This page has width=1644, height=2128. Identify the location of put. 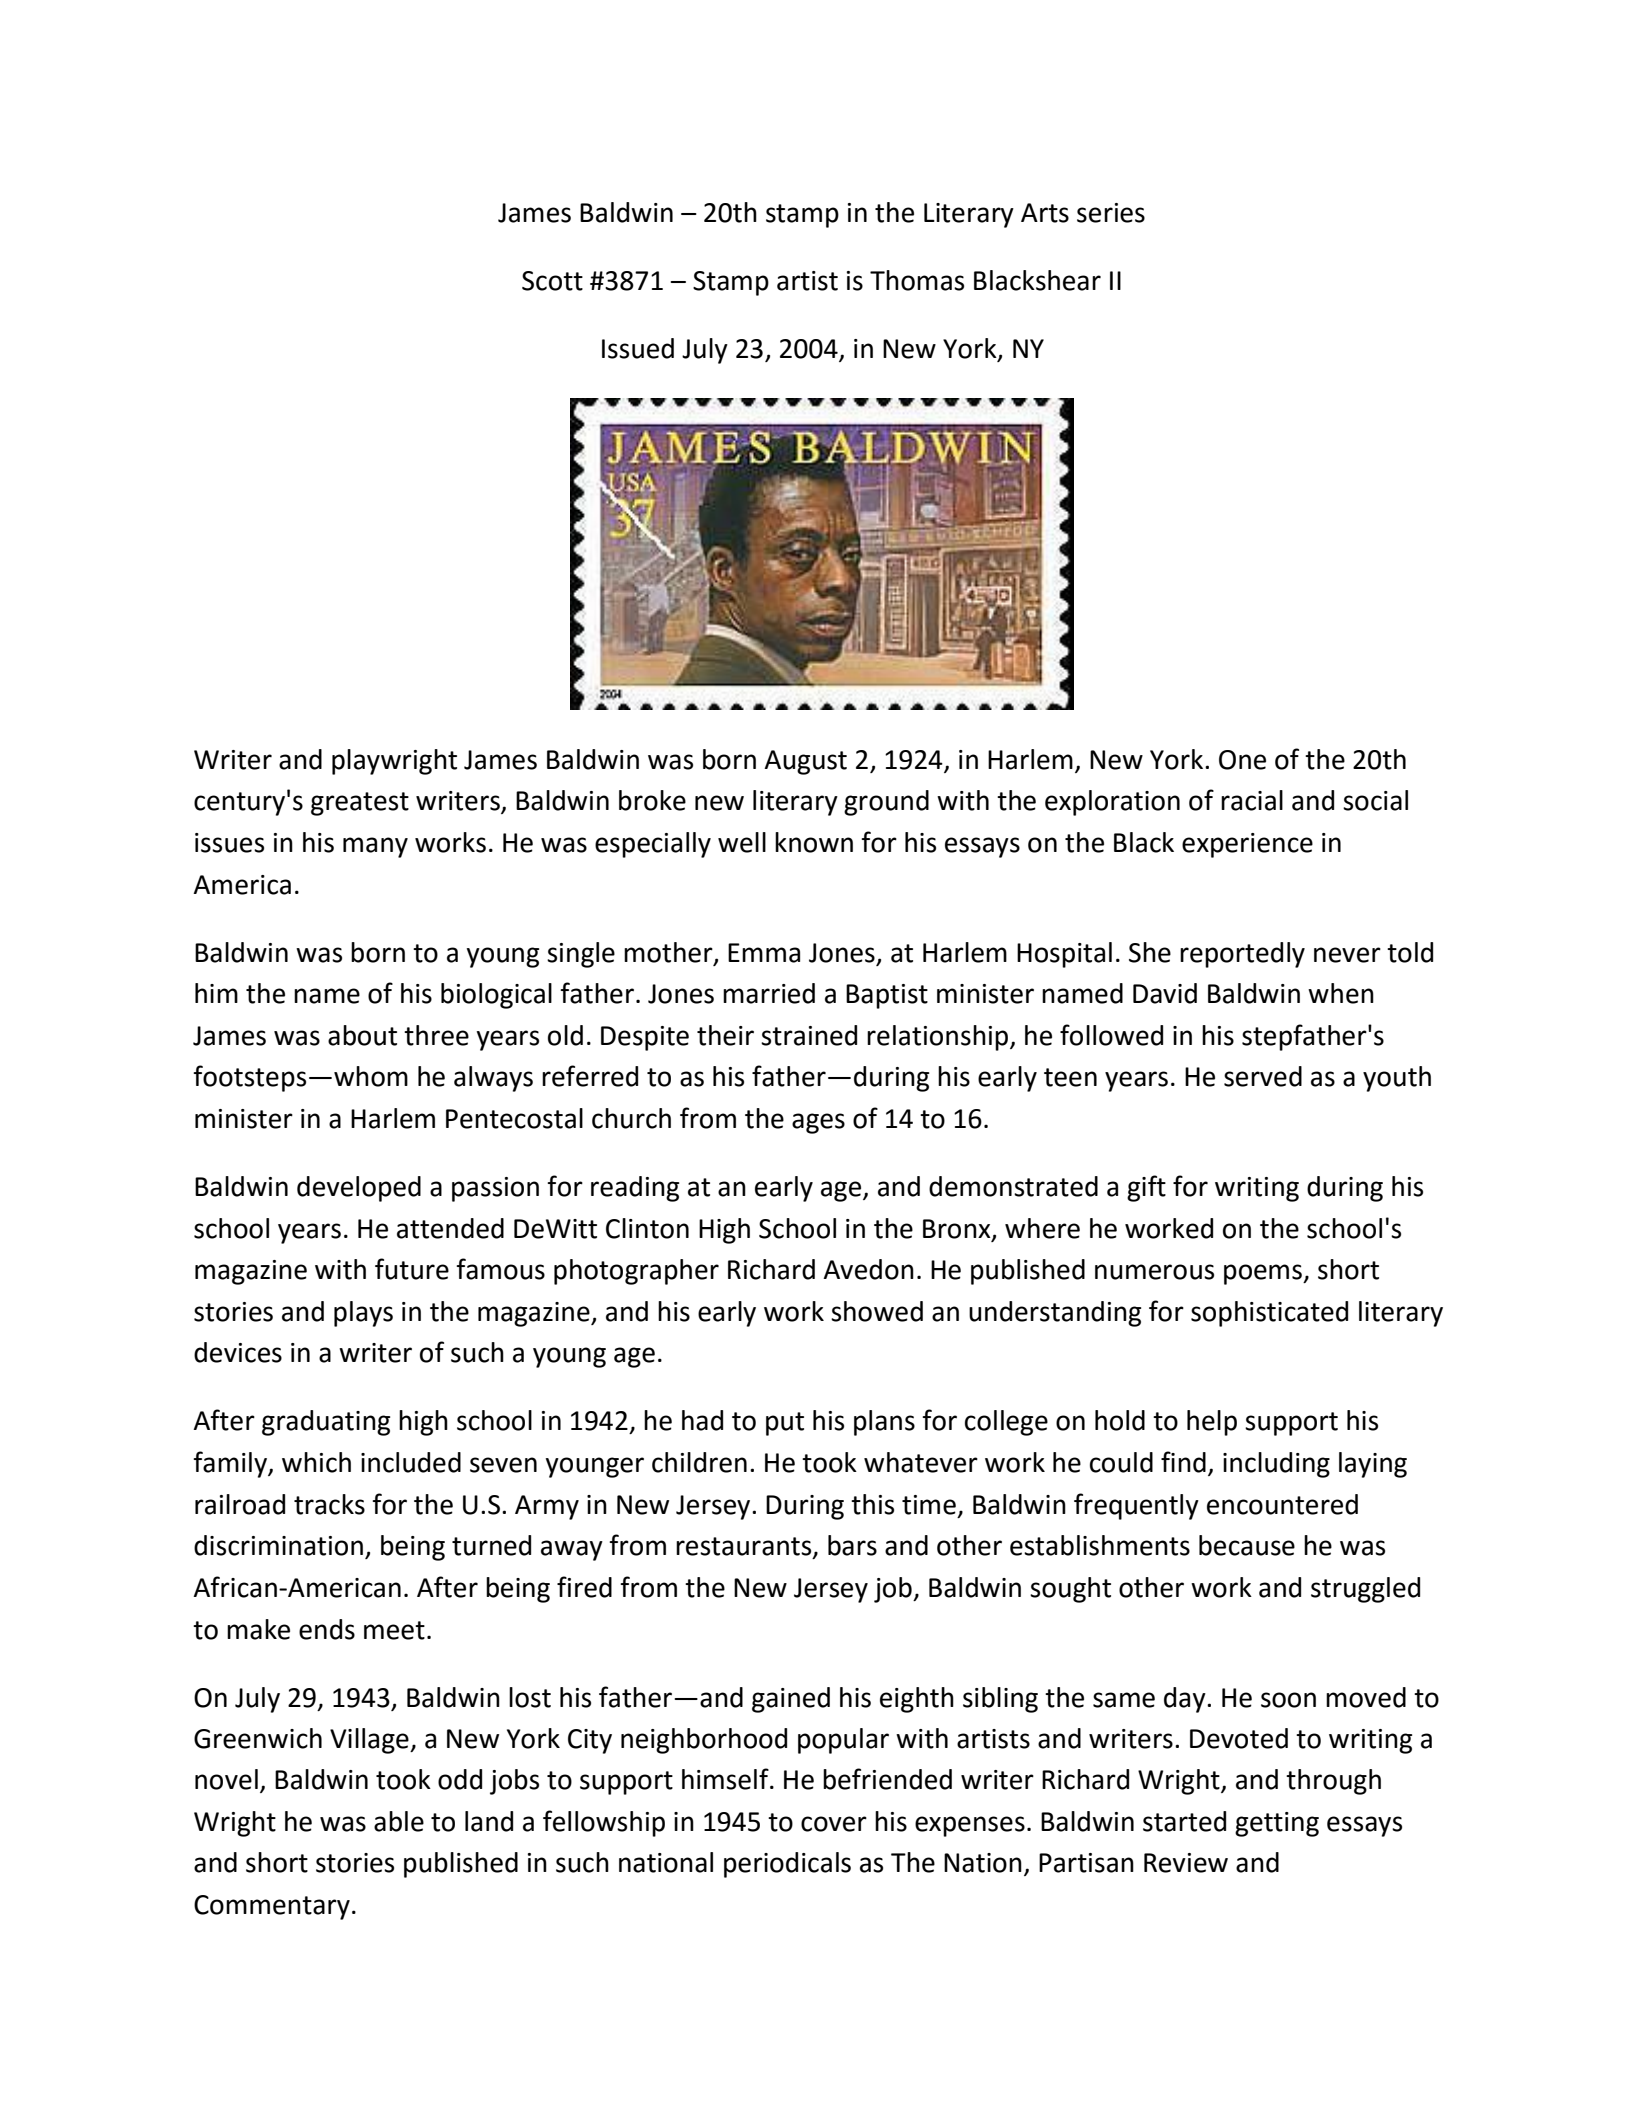
(785, 1424).
